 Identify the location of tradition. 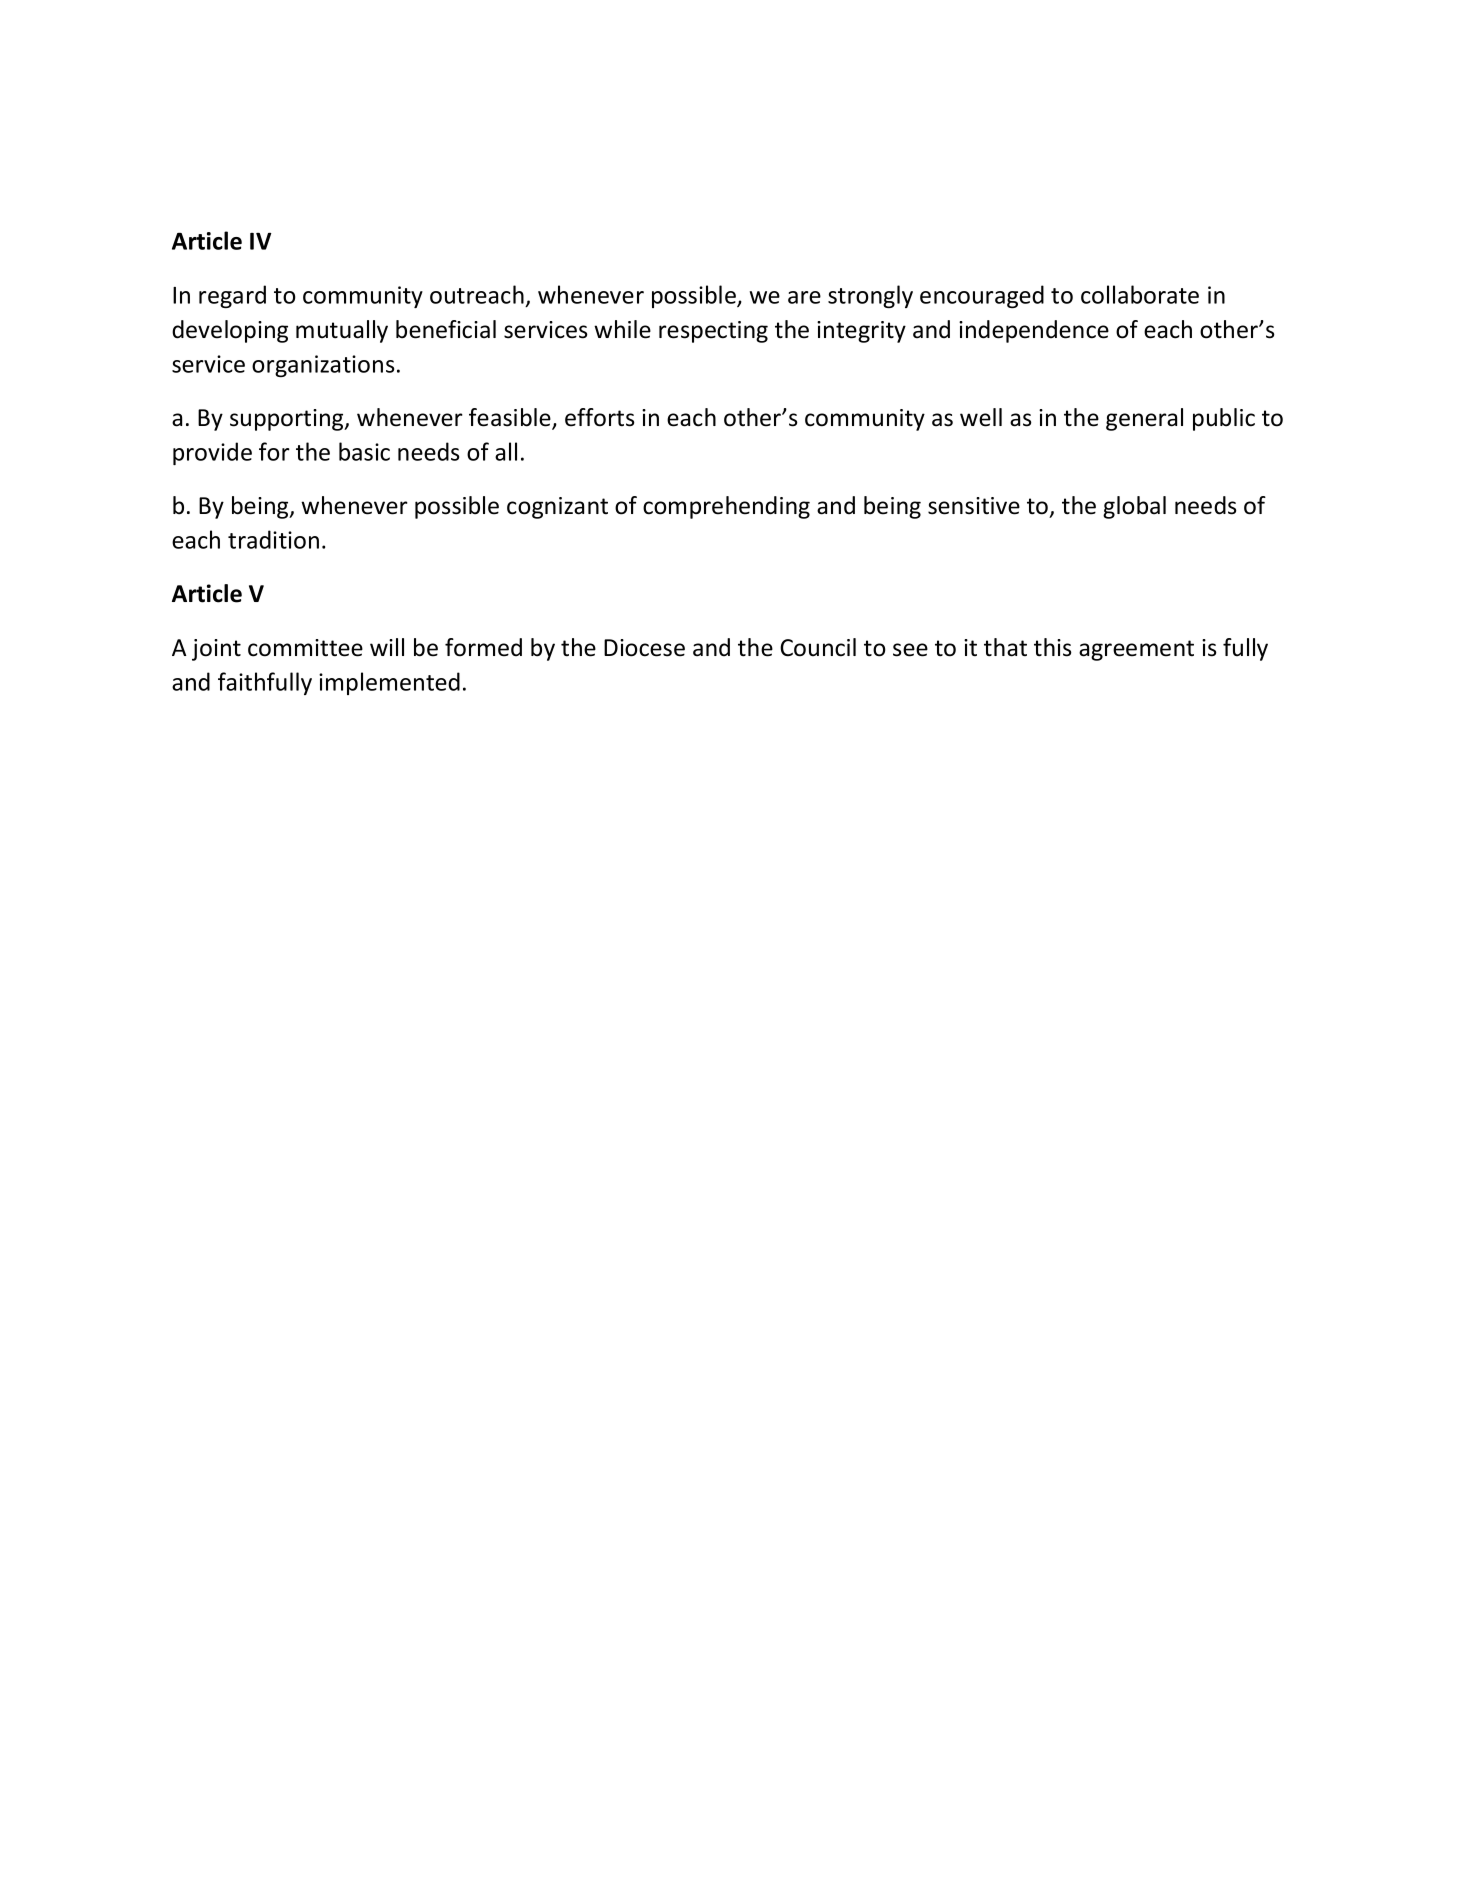
(273, 539).
